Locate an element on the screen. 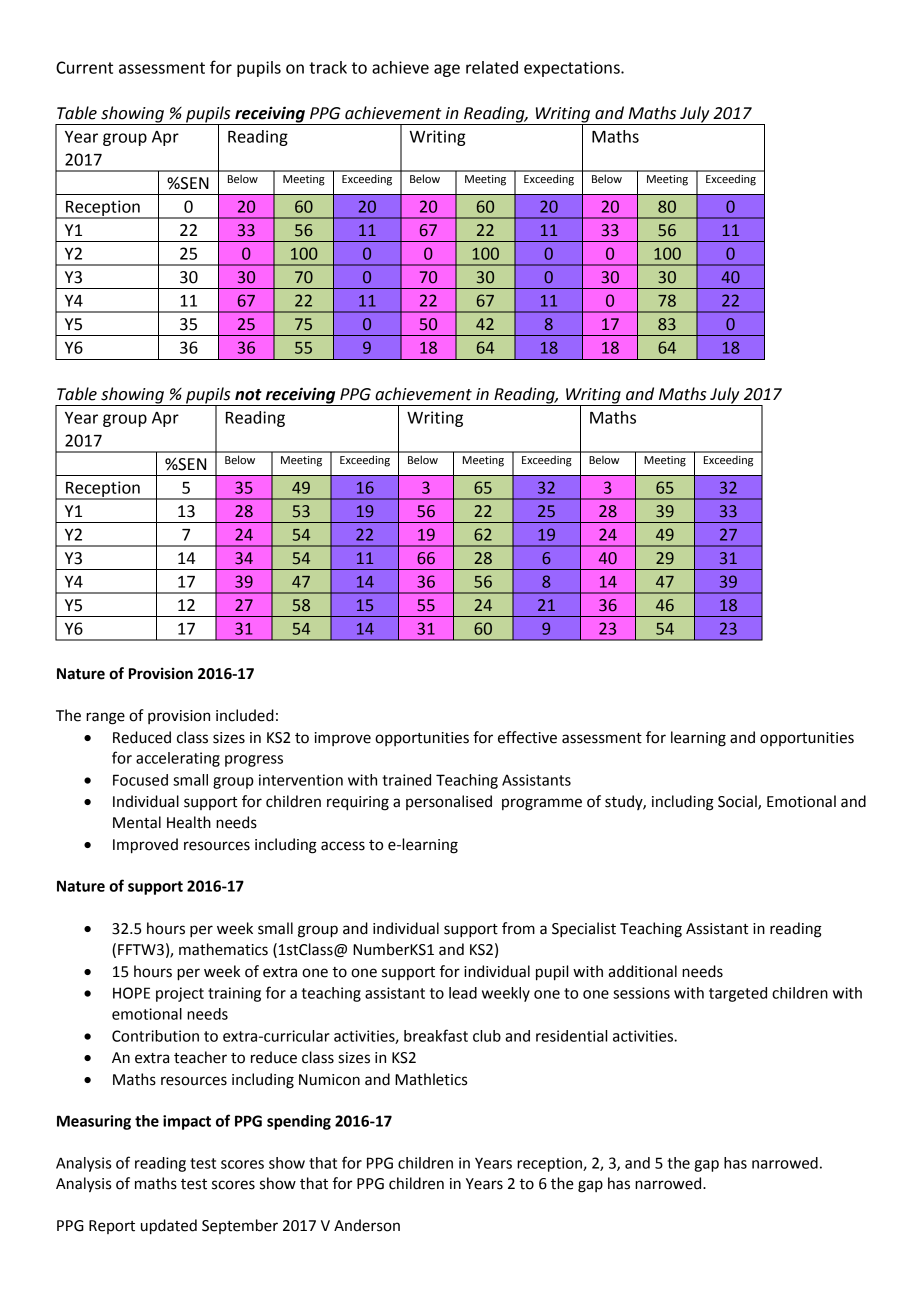  lead is located at coordinates (463, 993).
